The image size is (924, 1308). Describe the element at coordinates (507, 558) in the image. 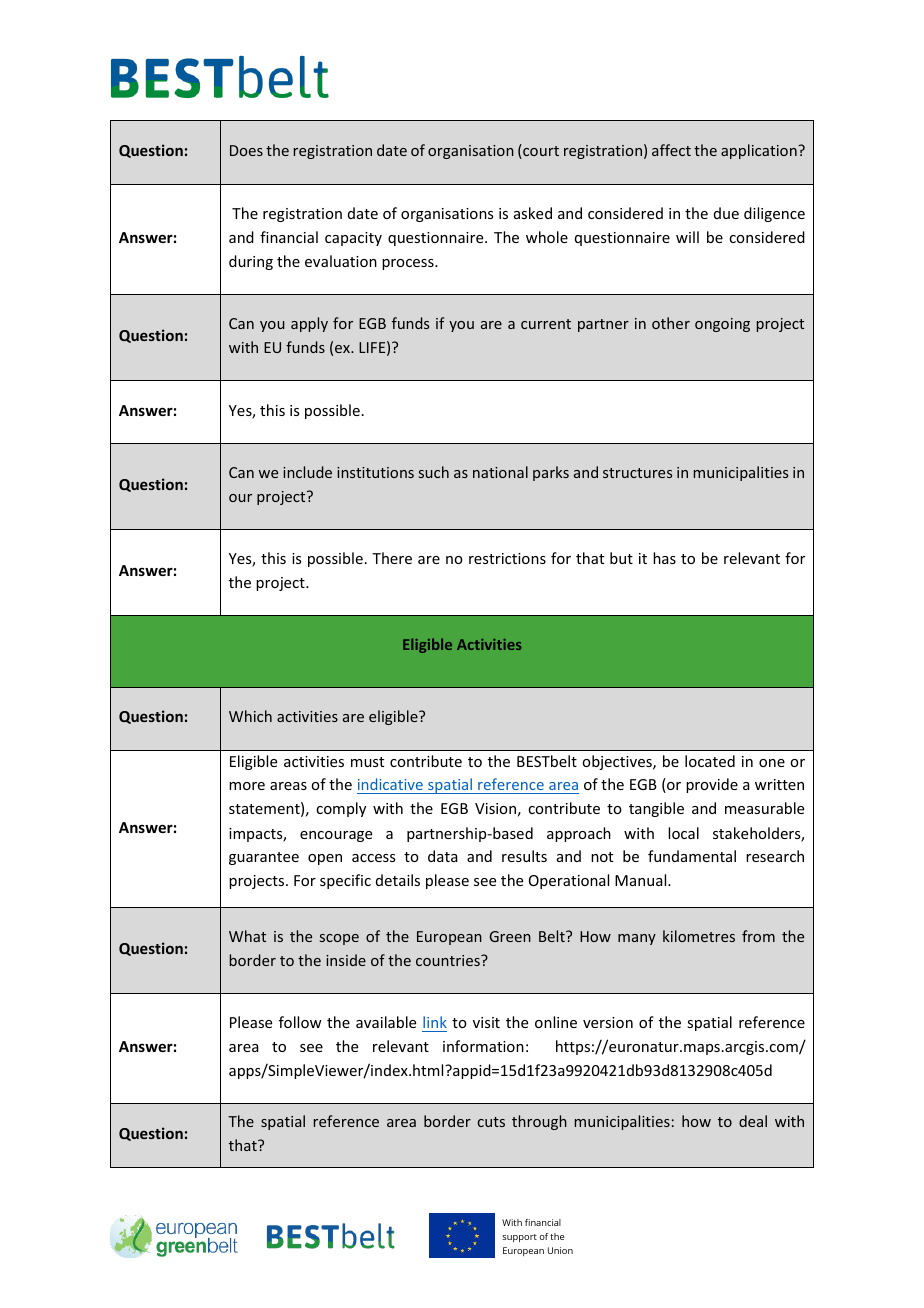

I see `restrictions` at that location.
